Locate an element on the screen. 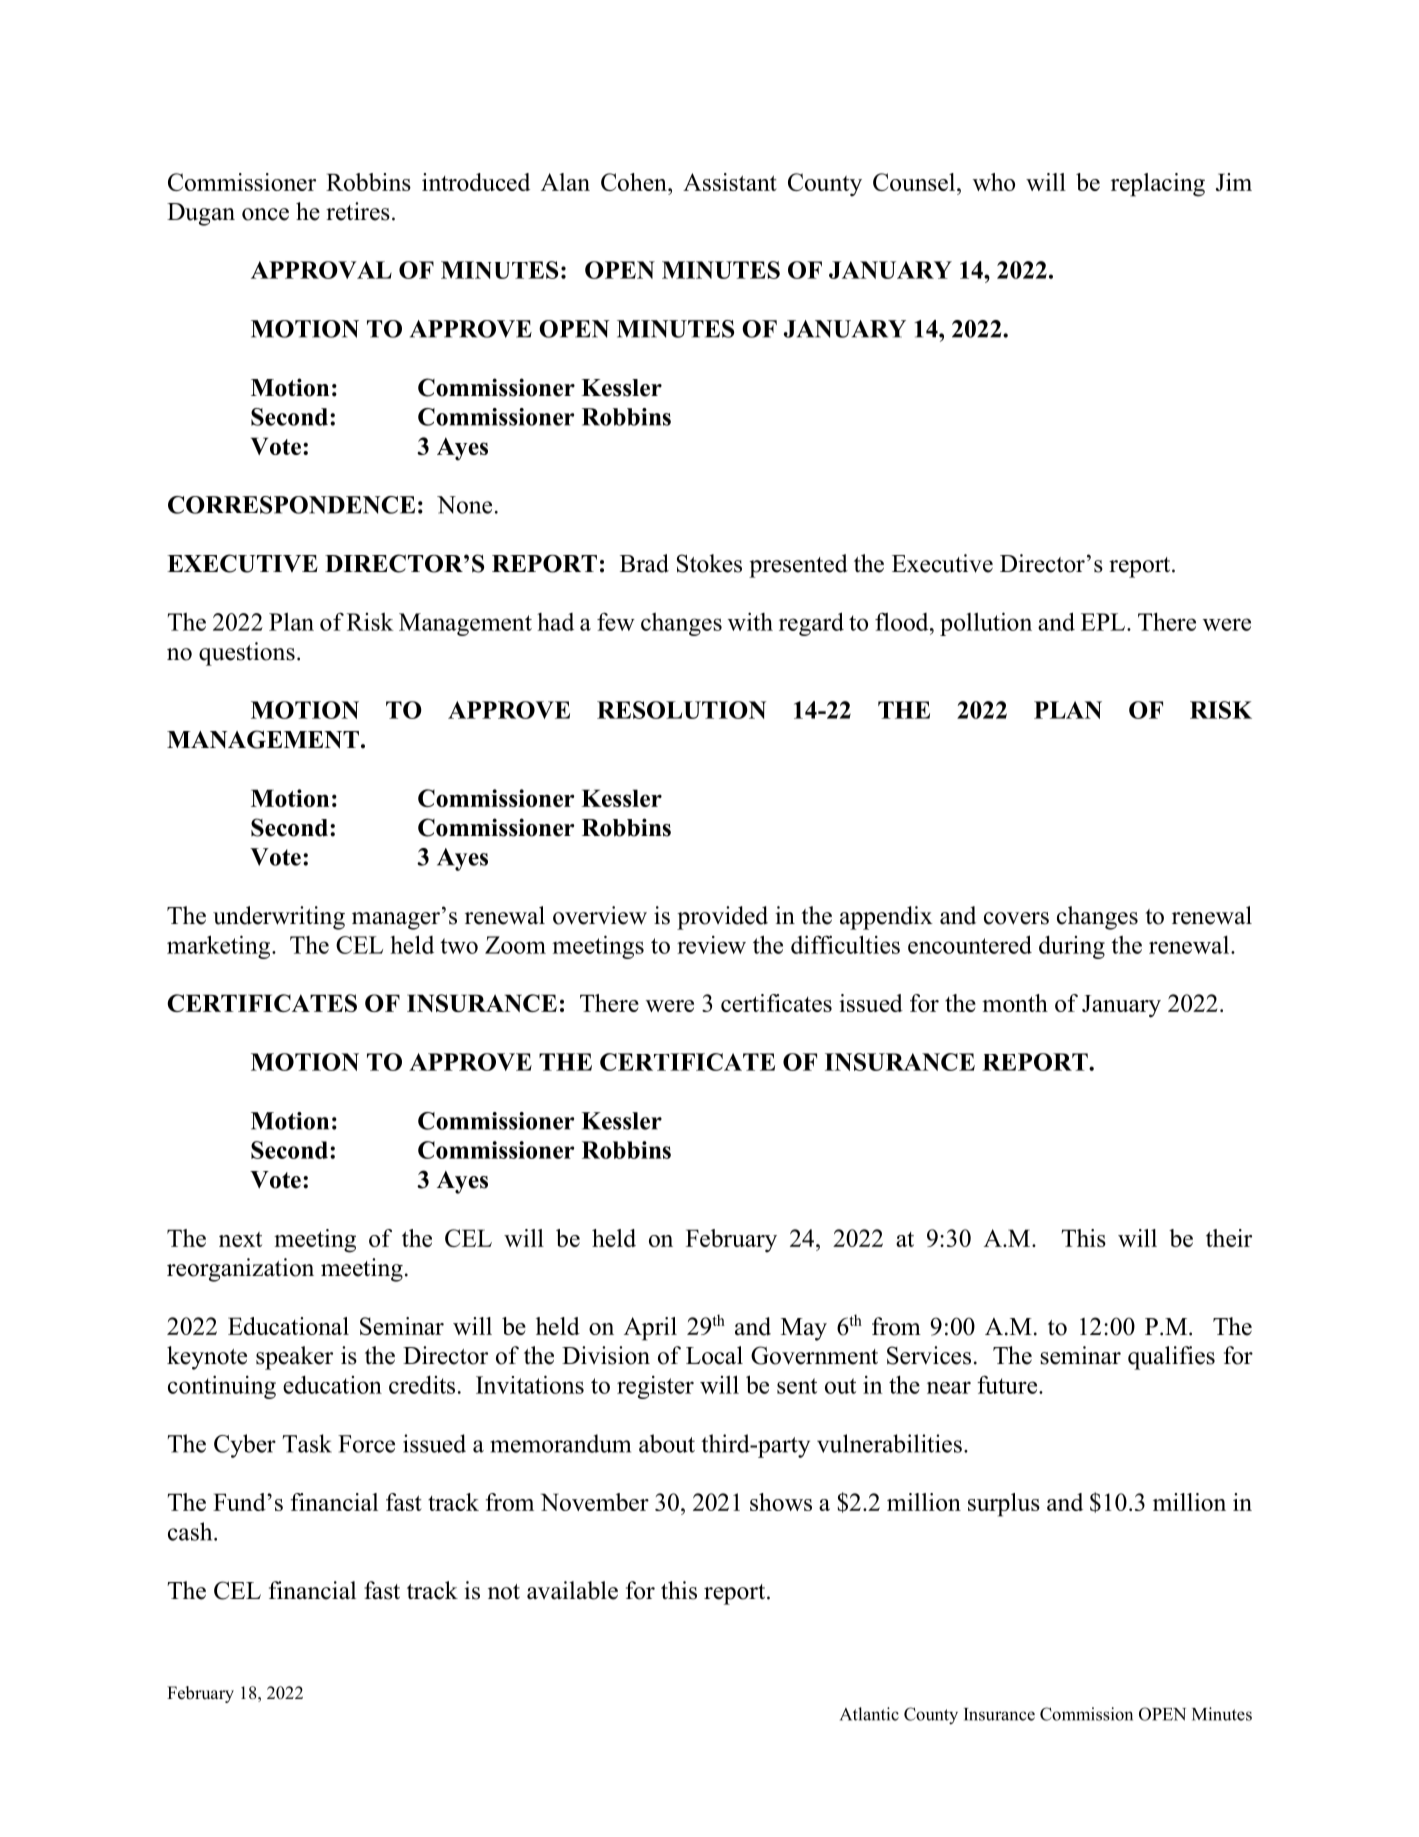 The width and height of the screenshot is (1419, 1837). replacing is located at coordinates (1158, 185).
